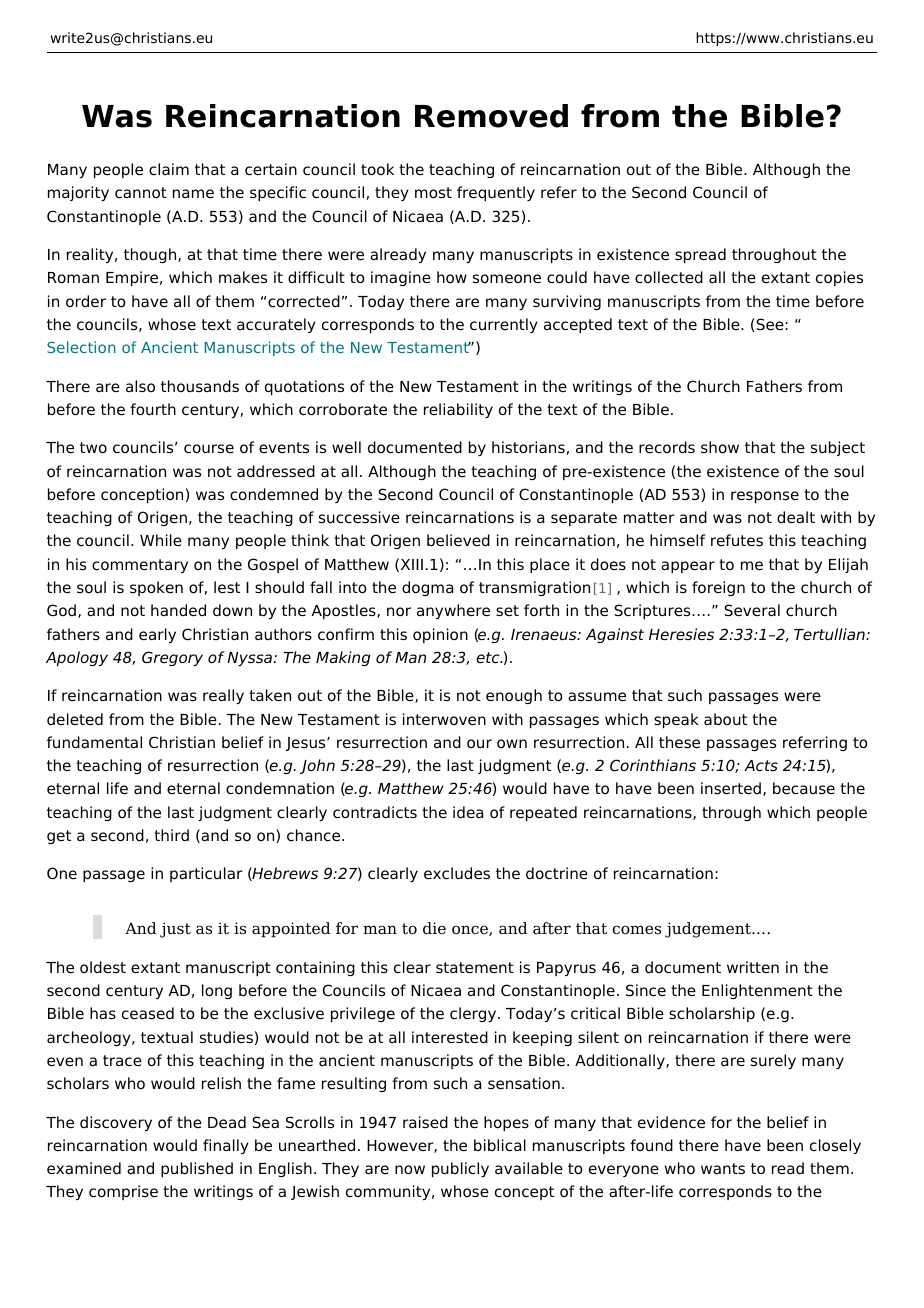 The height and width of the screenshot is (1308, 924). What do you see at coordinates (737, 540) in the screenshot?
I see `refutes` at bounding box center [737, 540].
